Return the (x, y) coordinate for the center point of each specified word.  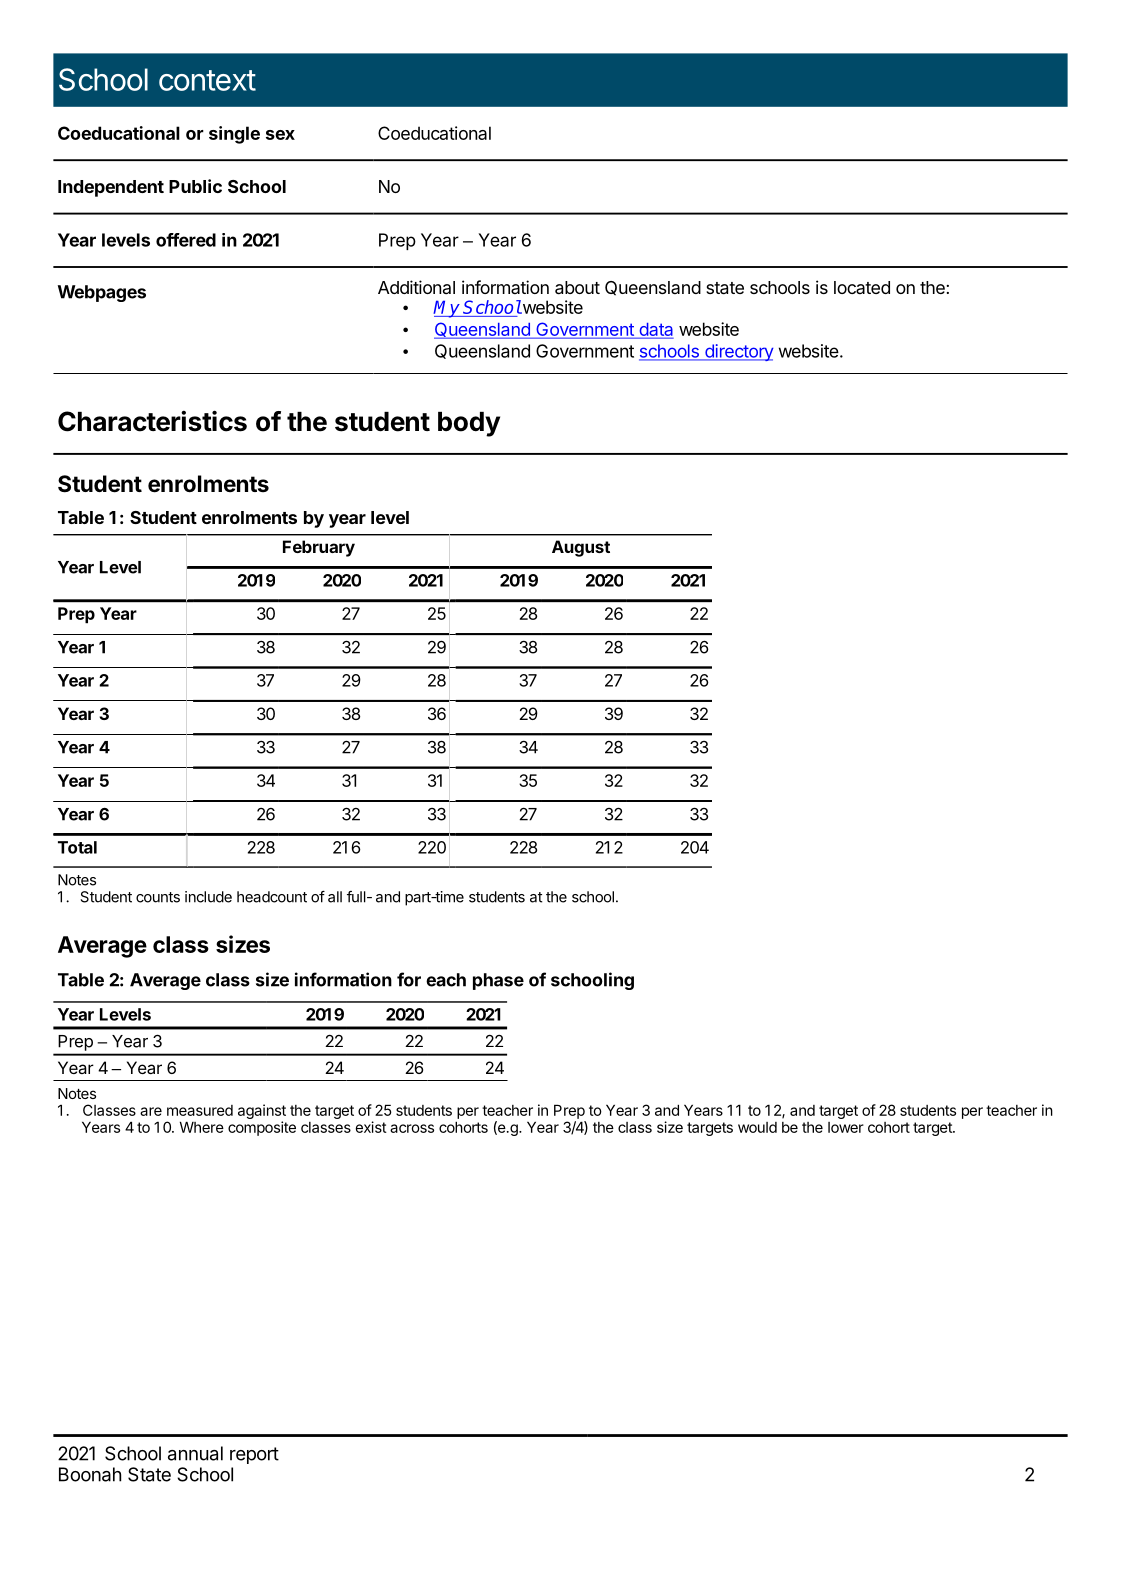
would (757, 1127)
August (581, 548)
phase (498, 981)
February (319, 548)
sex (280, 135)
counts (158, 897)
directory (738, 352)
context (207, 80)
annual (195, 1453)
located (862, 287)
